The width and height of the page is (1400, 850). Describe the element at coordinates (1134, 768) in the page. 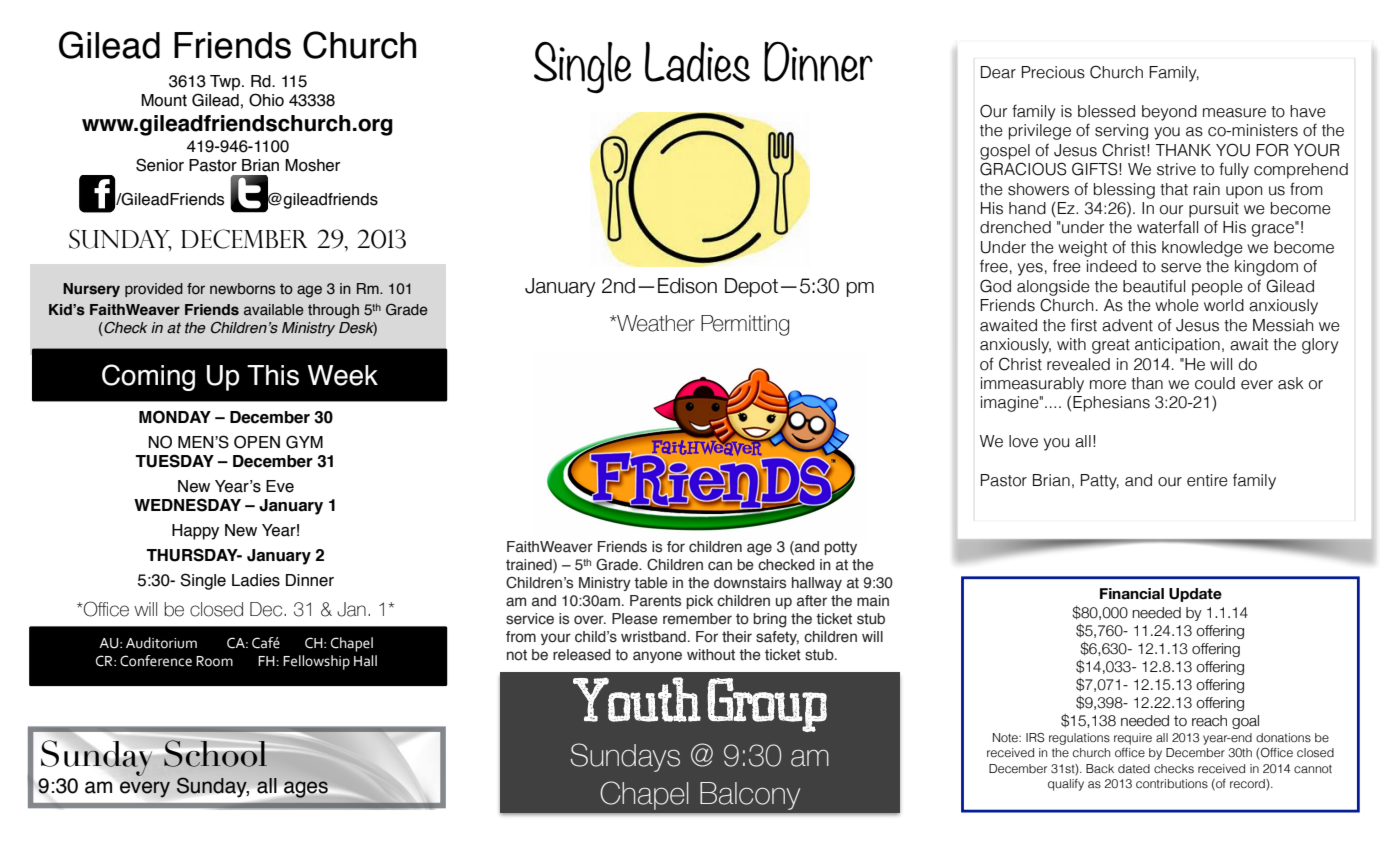

I see `dated` at that location.
